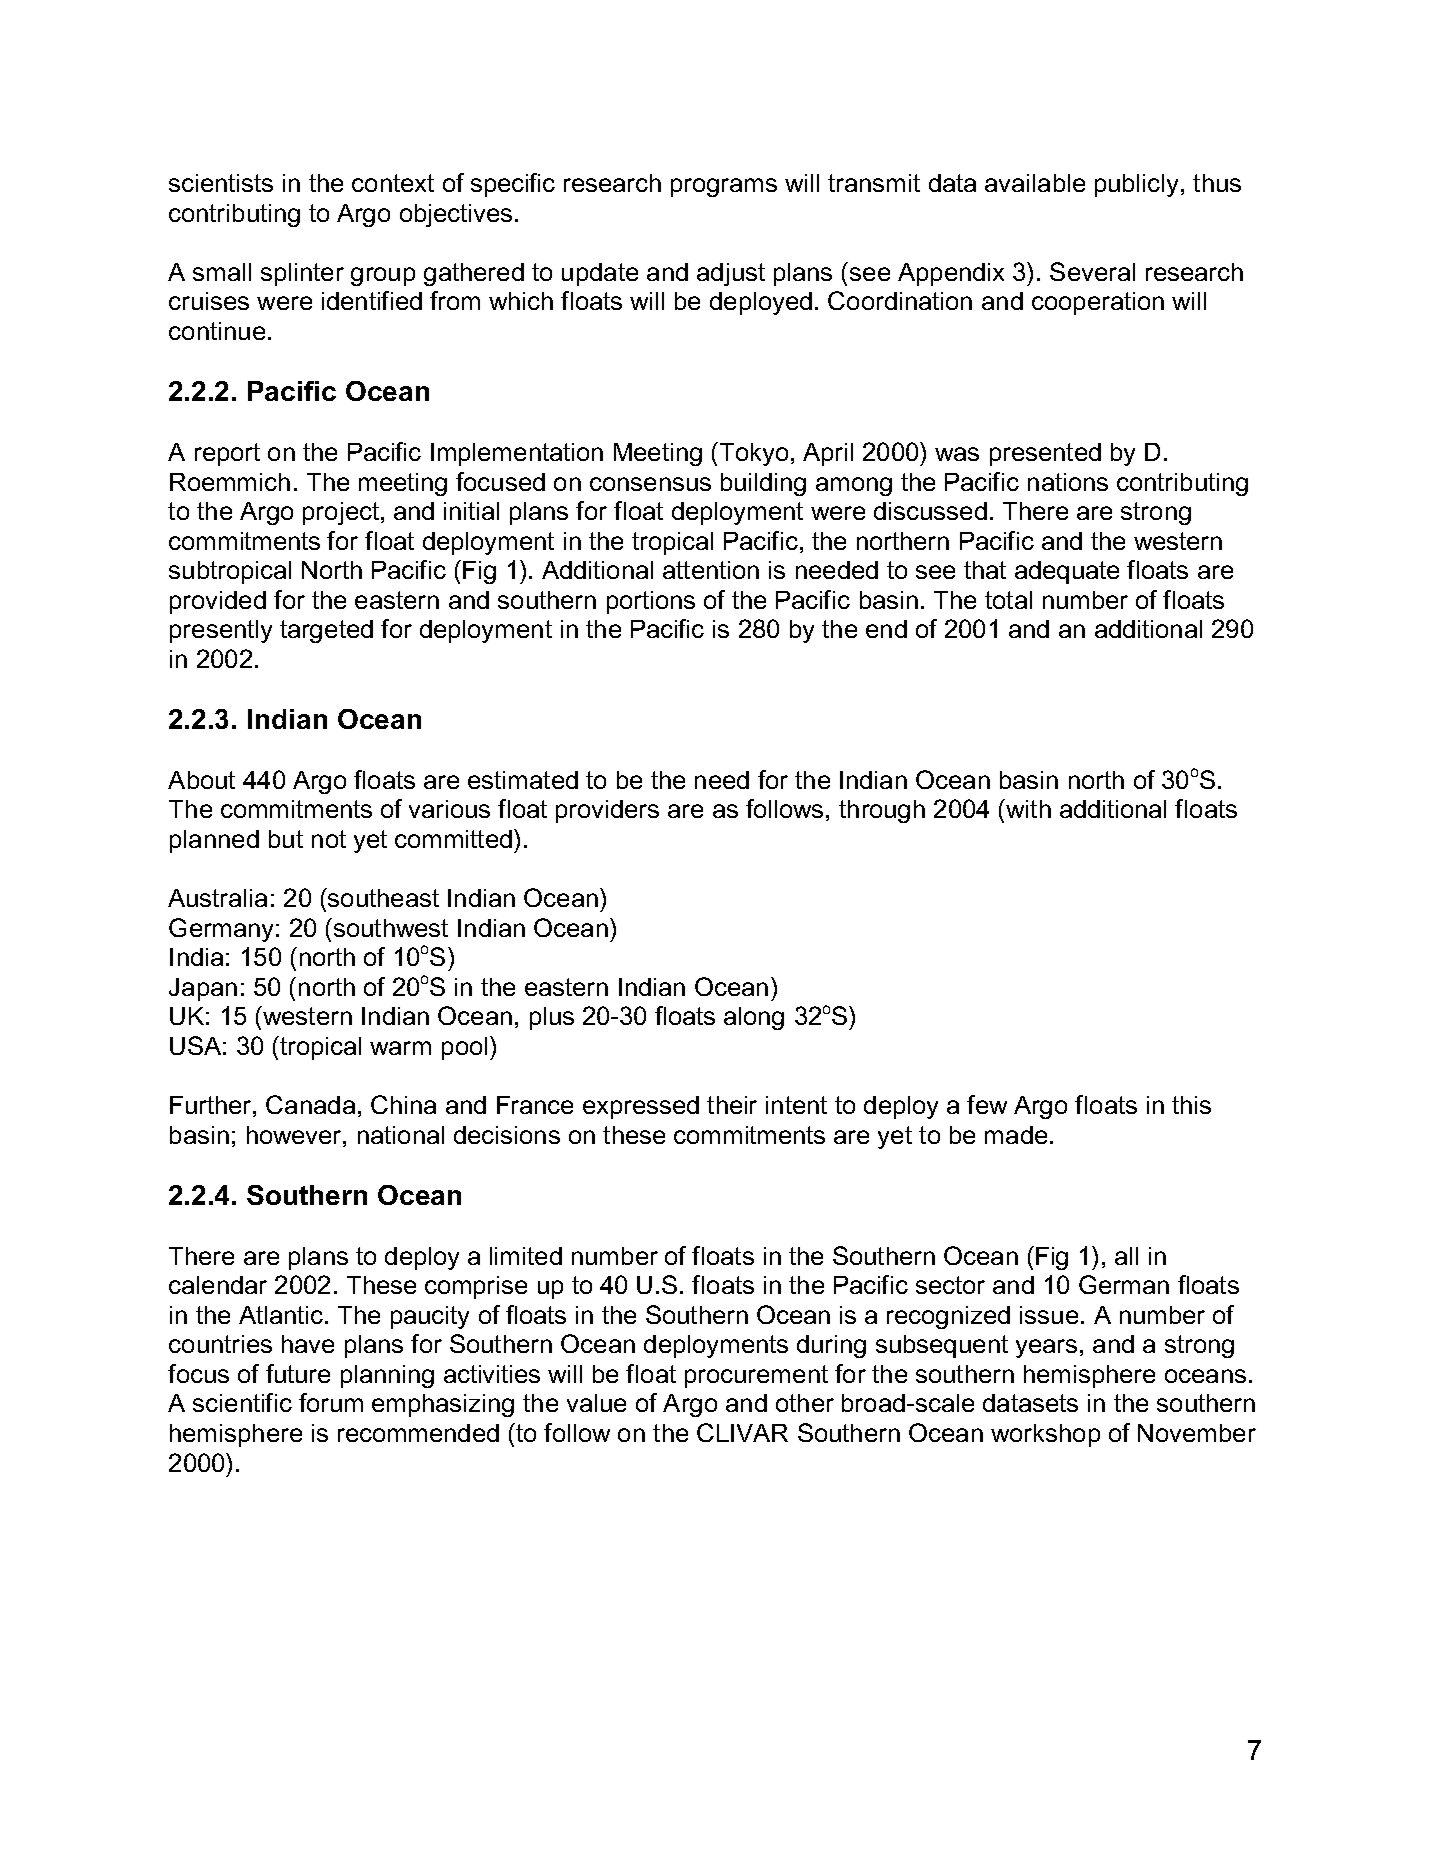 The image size is (1431, 1851). What do you see at coordinates (302, 274) in the document?
I see `splinter` at bounding box center [302, 274].
